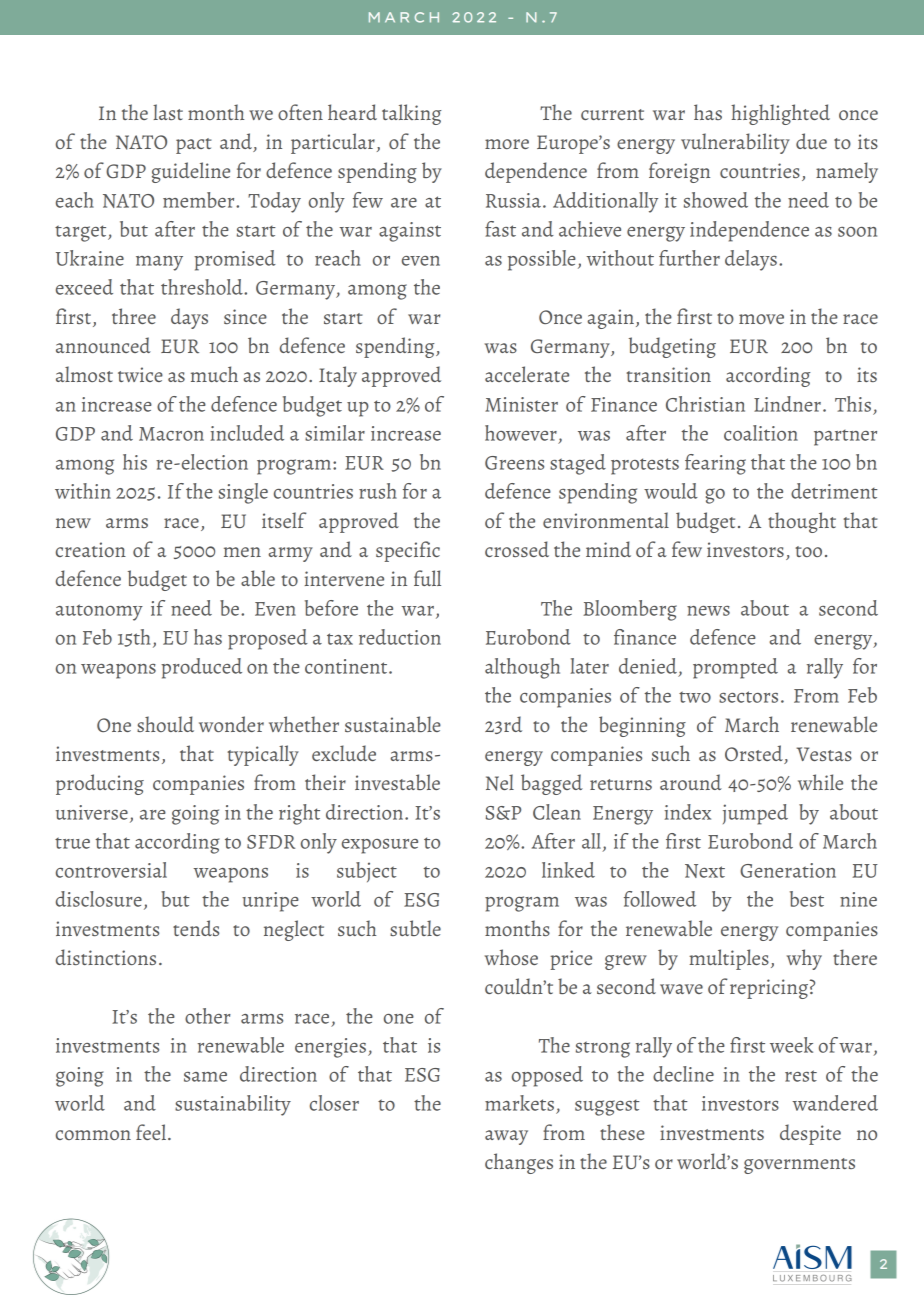 This image has width=924, height=1308. What do you see at coordinates (755, 814) in the image?
I see `jumped` at bounding box center [755, 814].
